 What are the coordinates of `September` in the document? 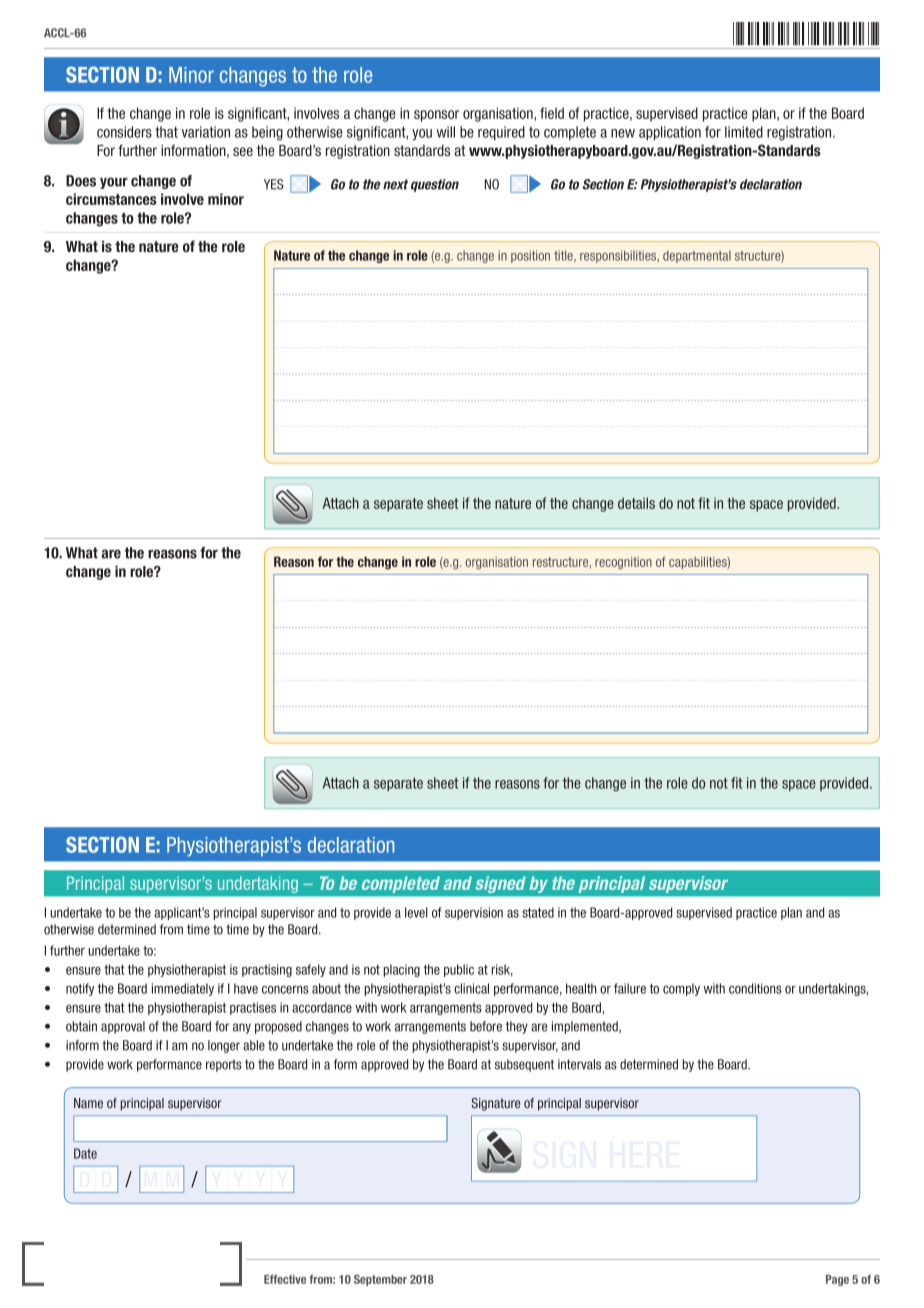 It's located at (380, 1280).
